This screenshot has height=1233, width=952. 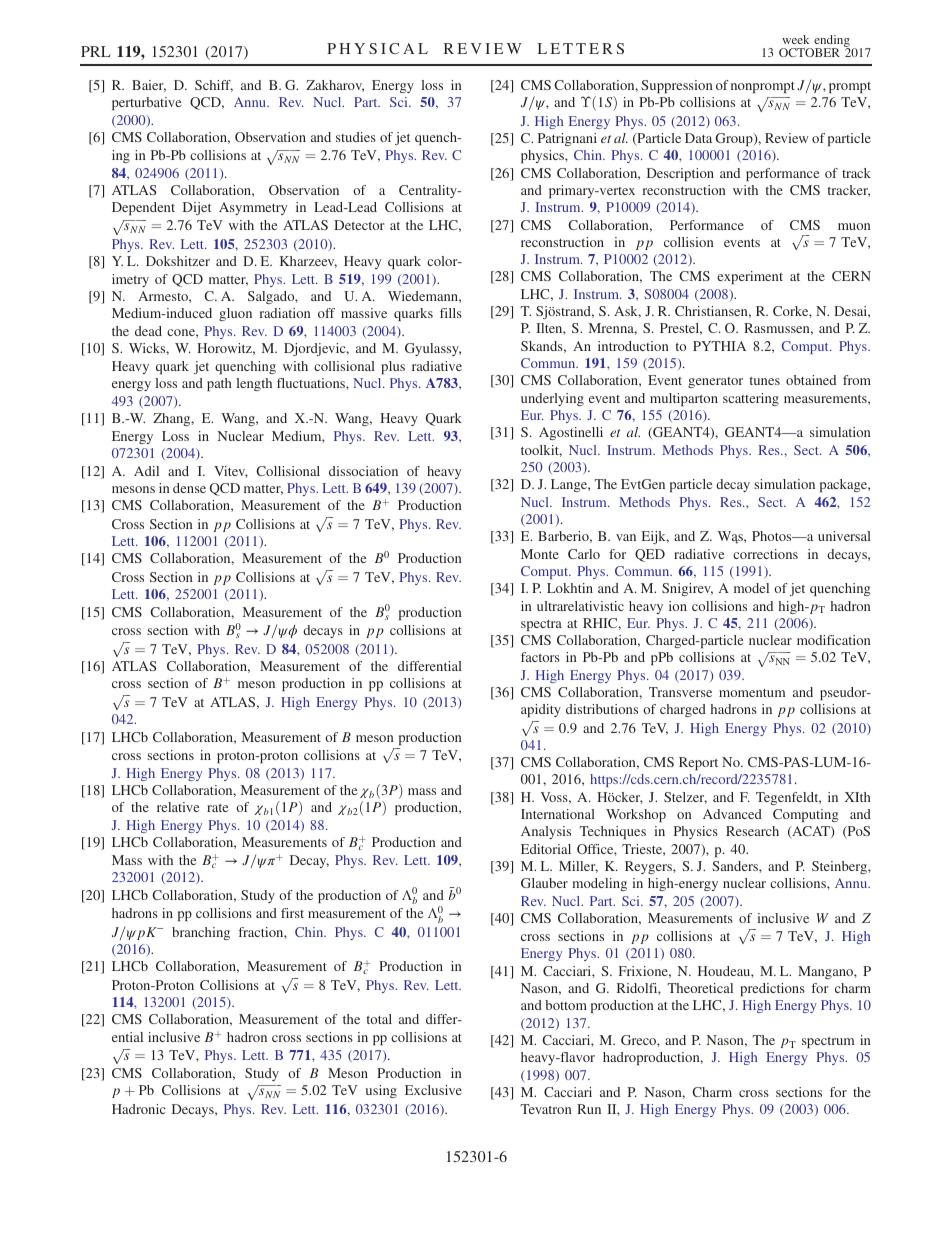 I want to click on dense, so click(x=189, y=488).
